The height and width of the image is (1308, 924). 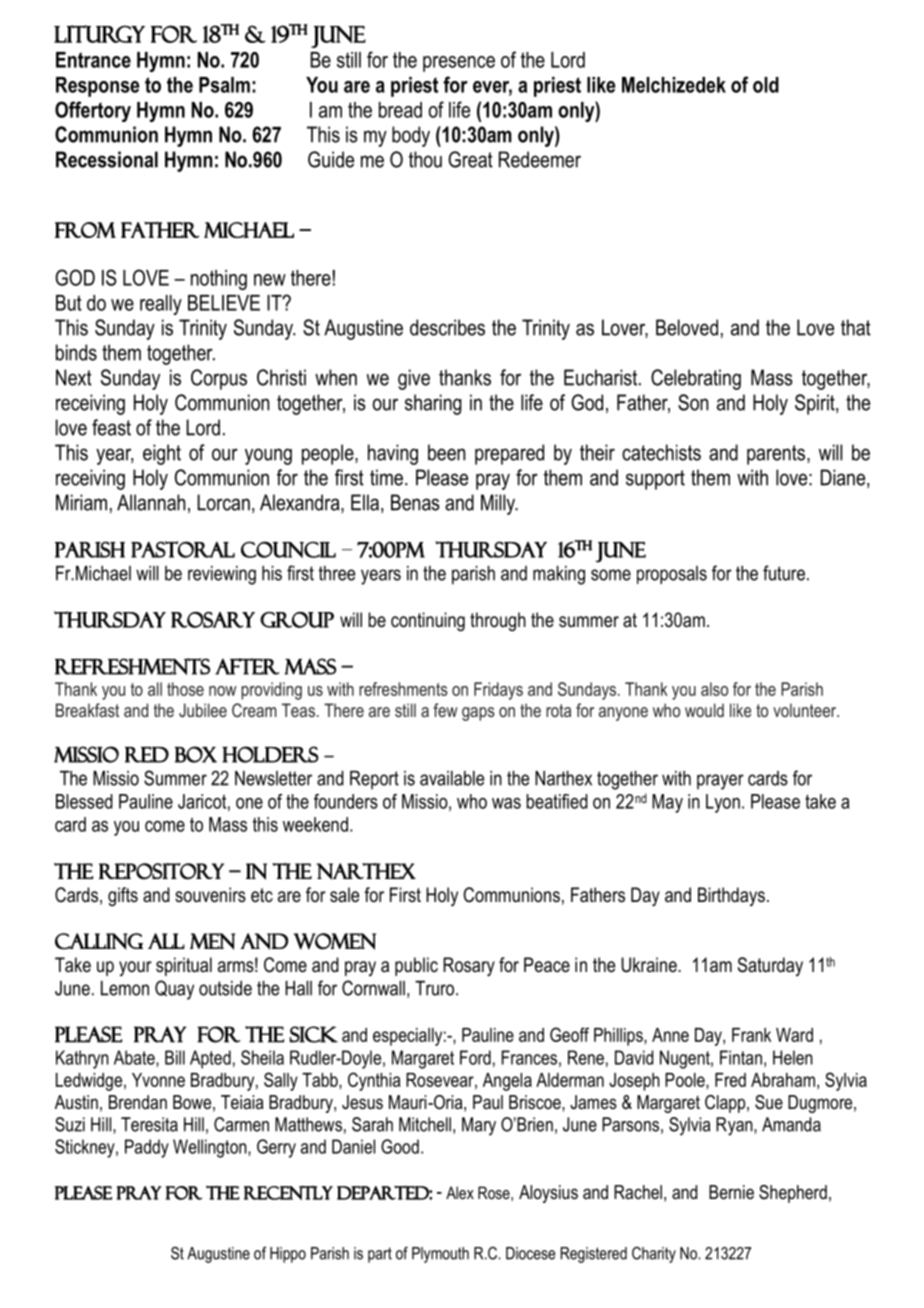 I want to click on presence, so click(x=459, y=64).
